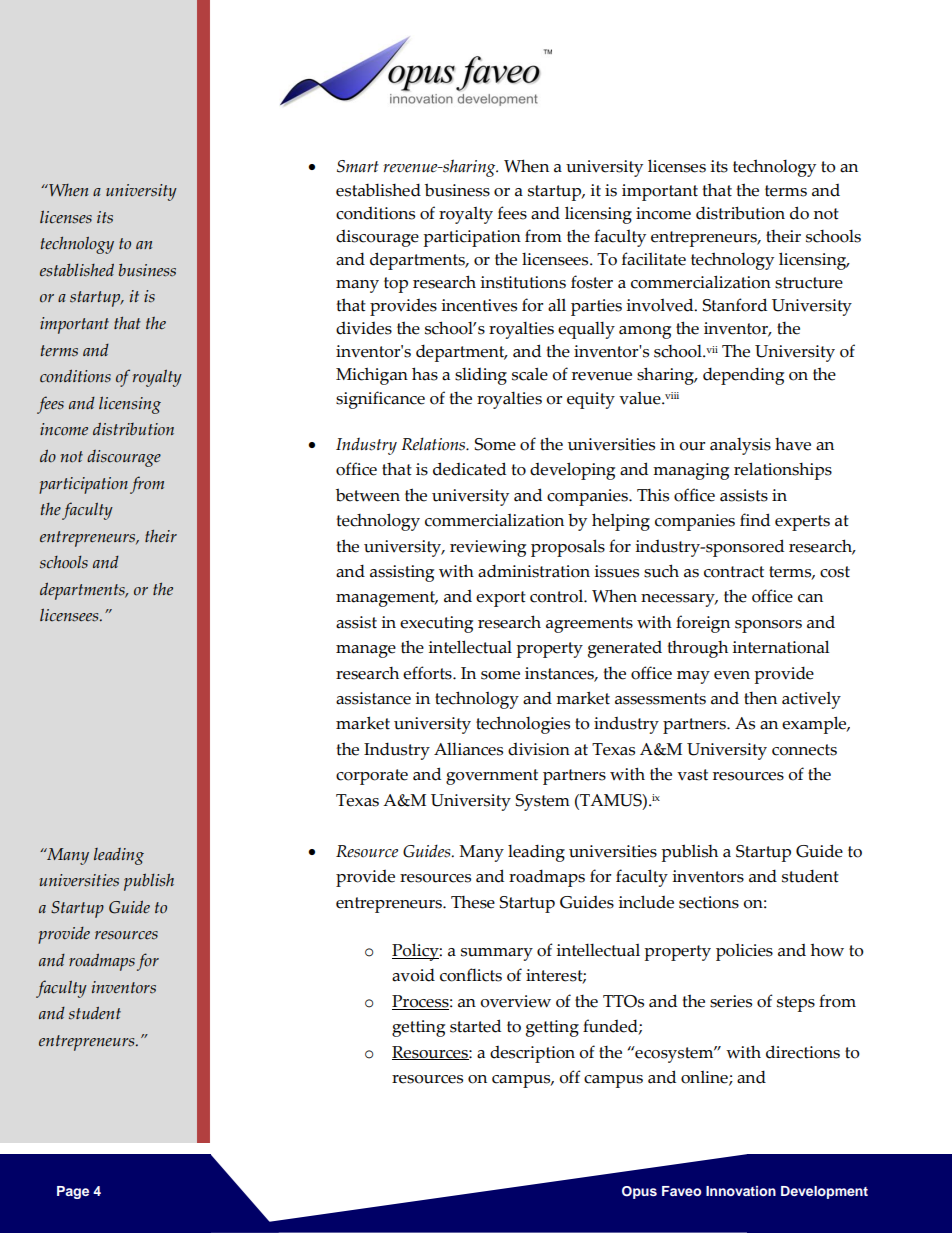 The image size is (952, 1233). Describe the element at coordinates (473, 902) in the image. I see `These` at that location.
